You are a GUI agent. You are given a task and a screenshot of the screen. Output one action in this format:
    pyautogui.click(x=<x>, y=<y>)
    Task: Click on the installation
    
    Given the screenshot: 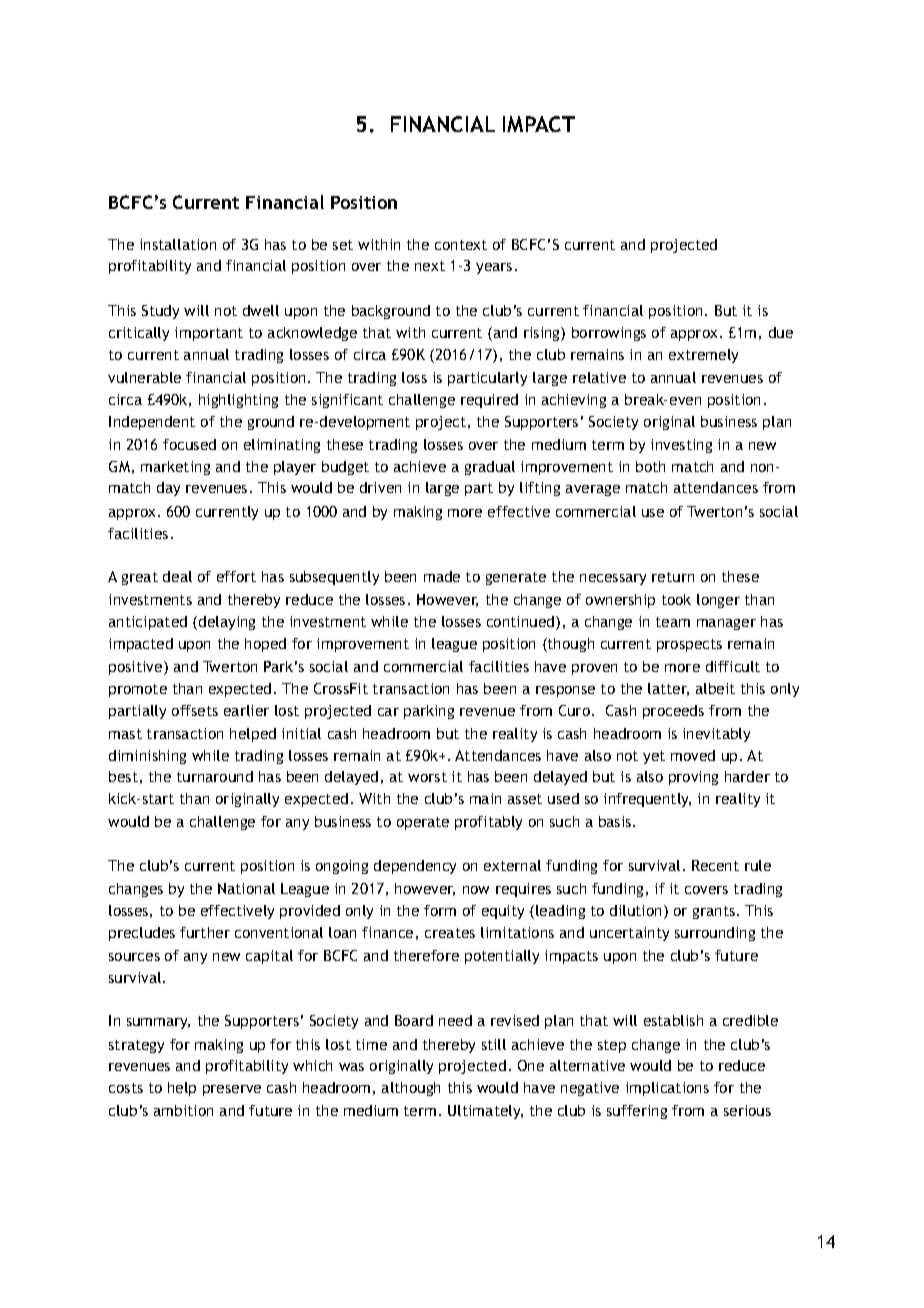 What is the action you would take?
    pyautogui.click(x=178, y=244)
